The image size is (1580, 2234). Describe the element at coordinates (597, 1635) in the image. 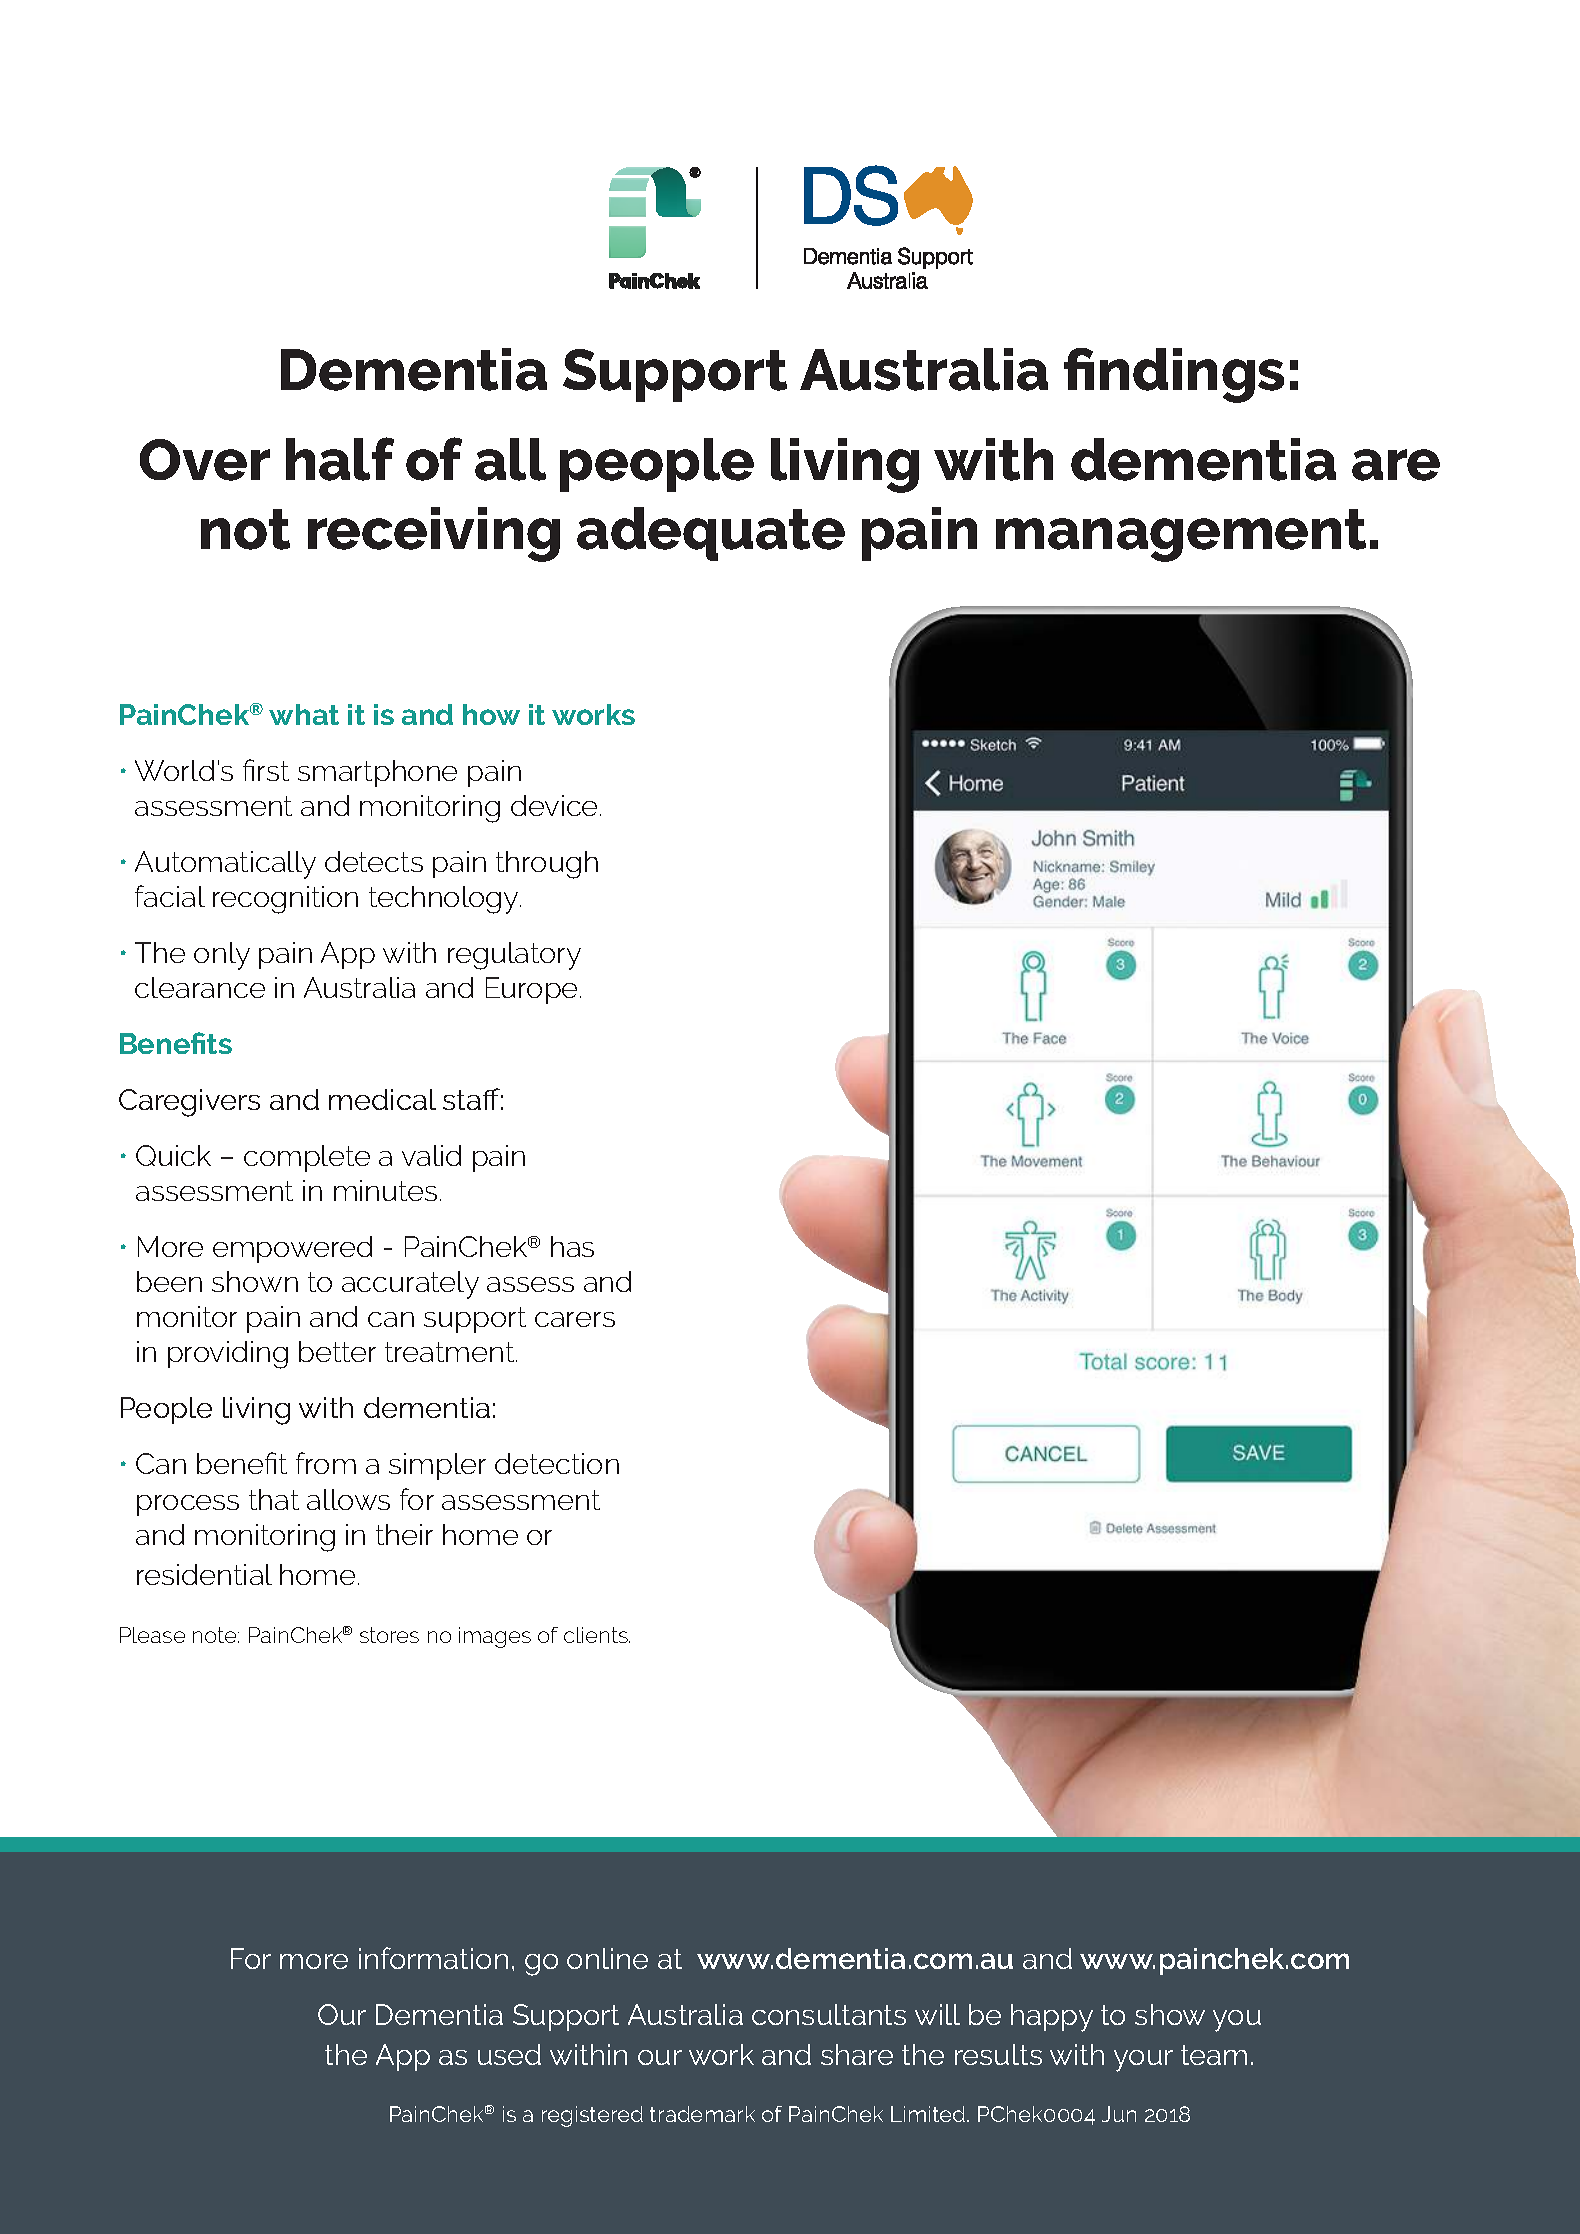

I see `clients` at that location.
